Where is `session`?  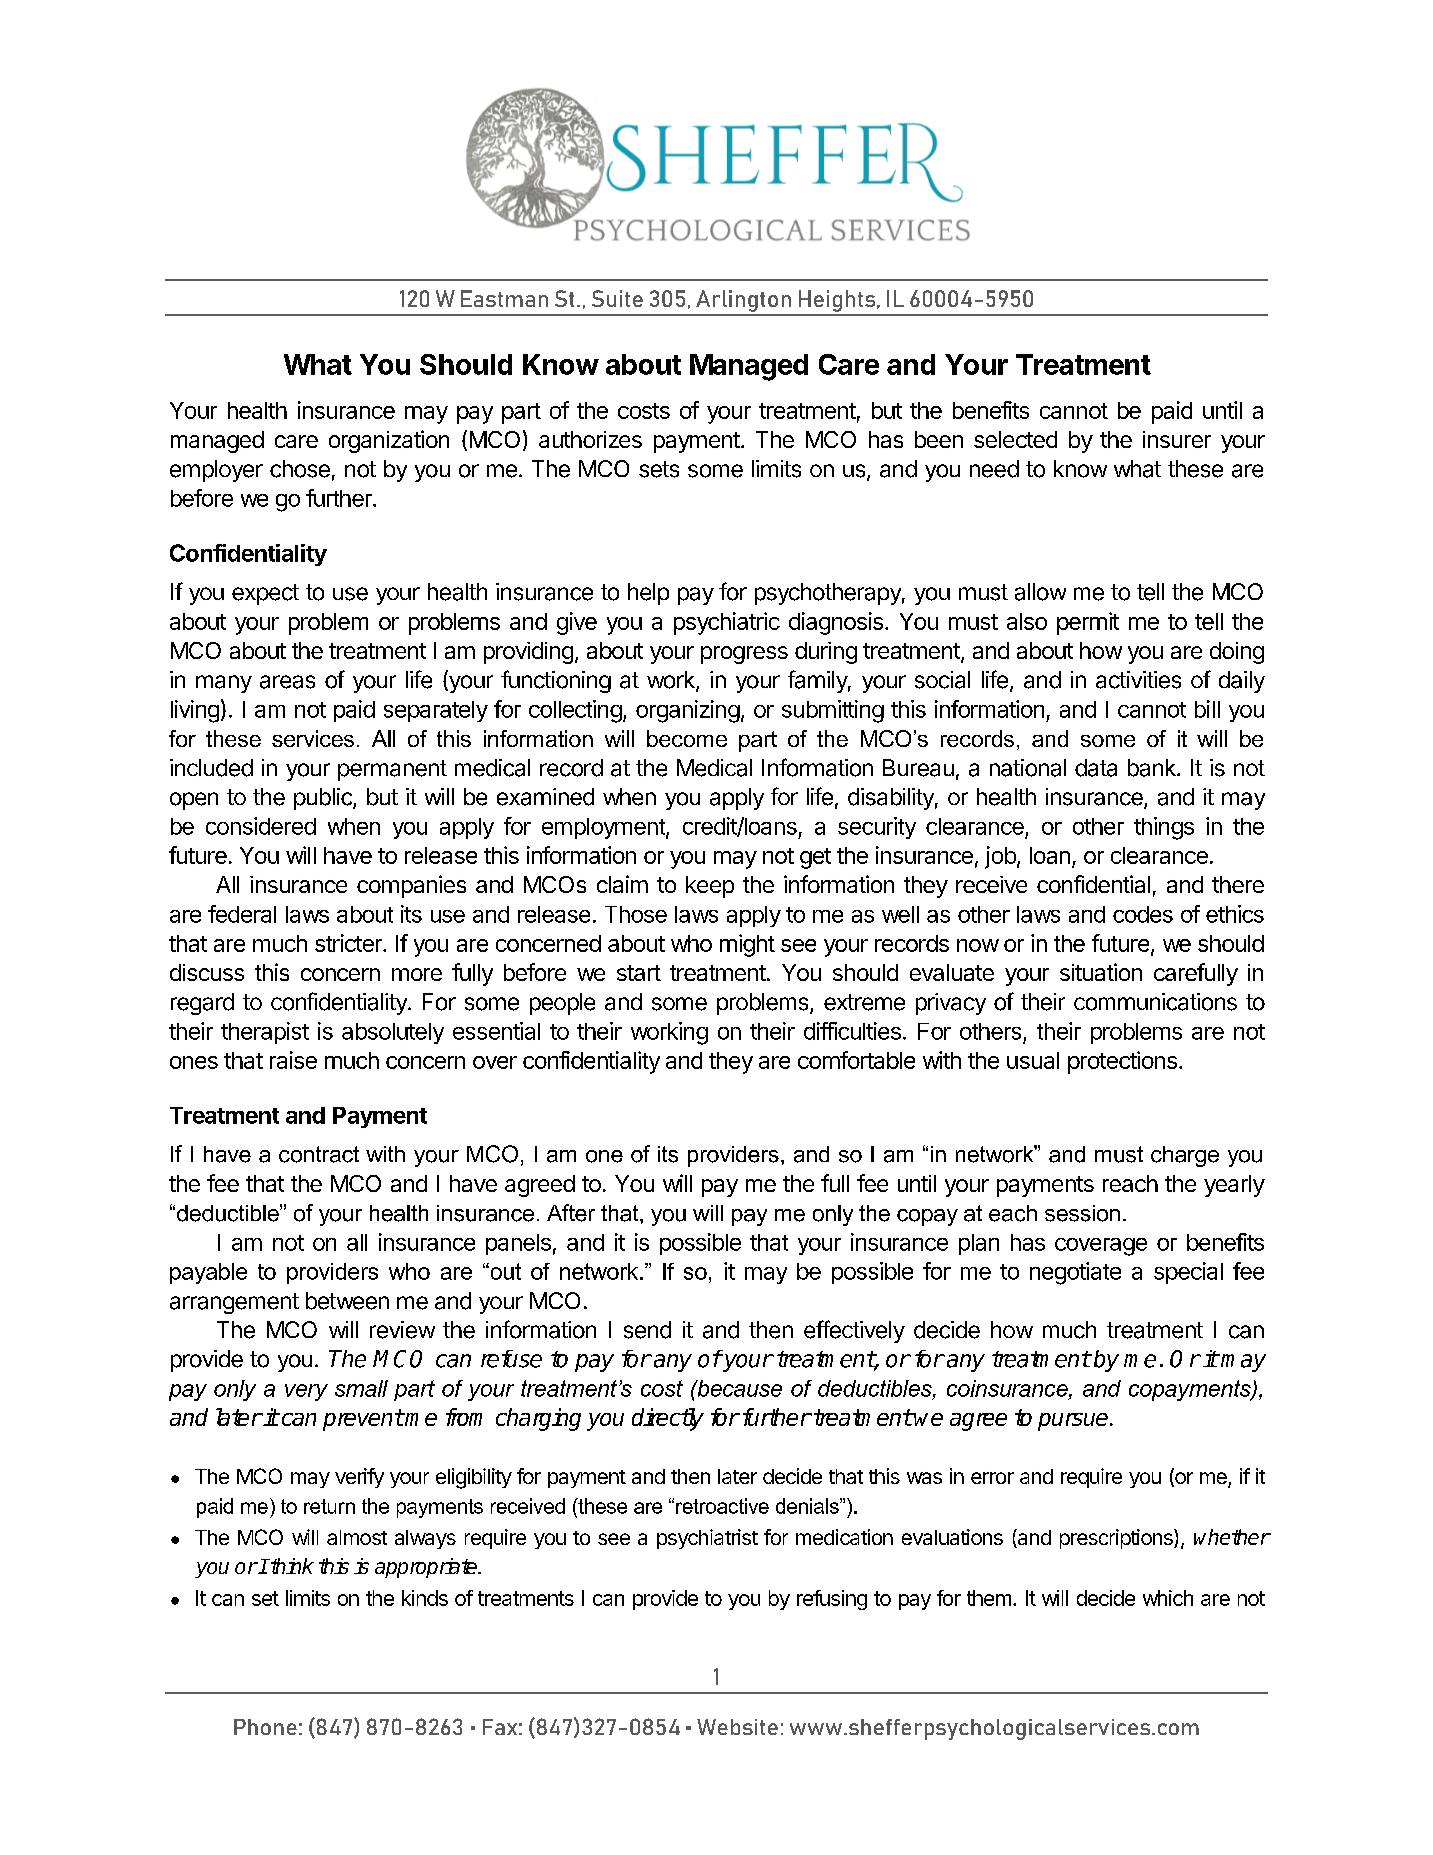
session is located at coordinates (1082, 1213).
